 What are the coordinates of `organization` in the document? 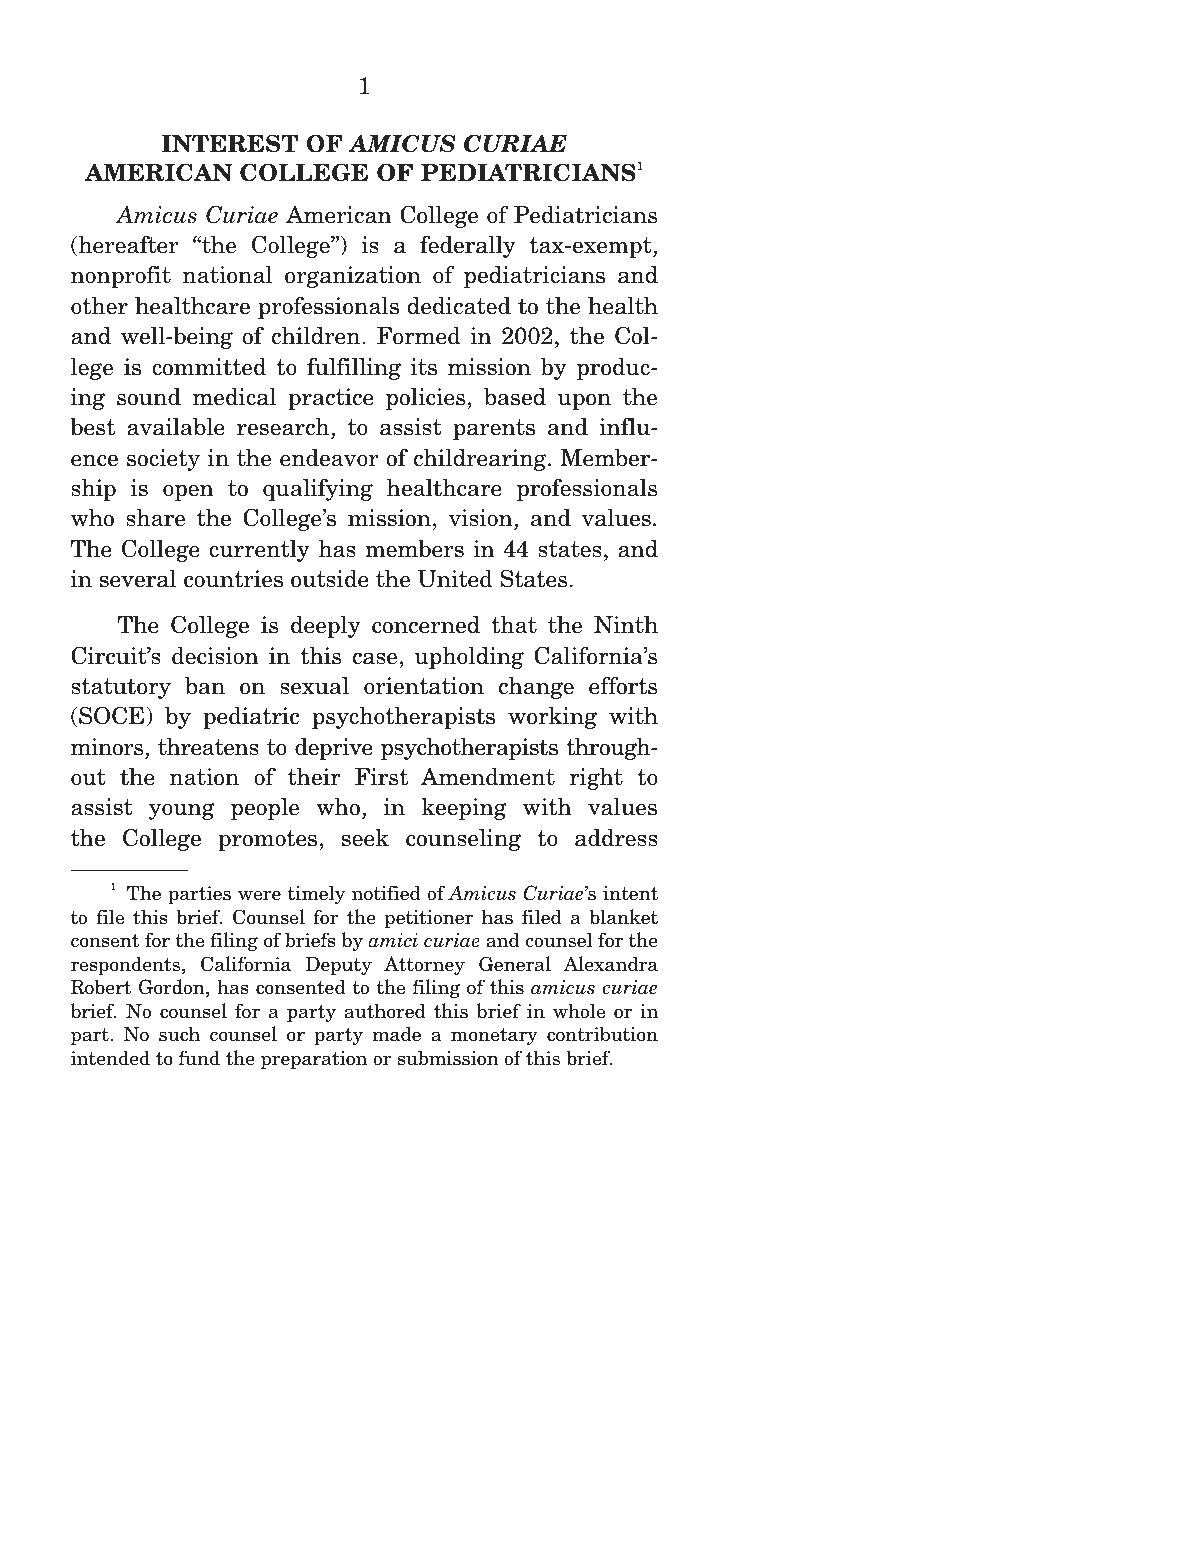 It's located at (353, 277).
